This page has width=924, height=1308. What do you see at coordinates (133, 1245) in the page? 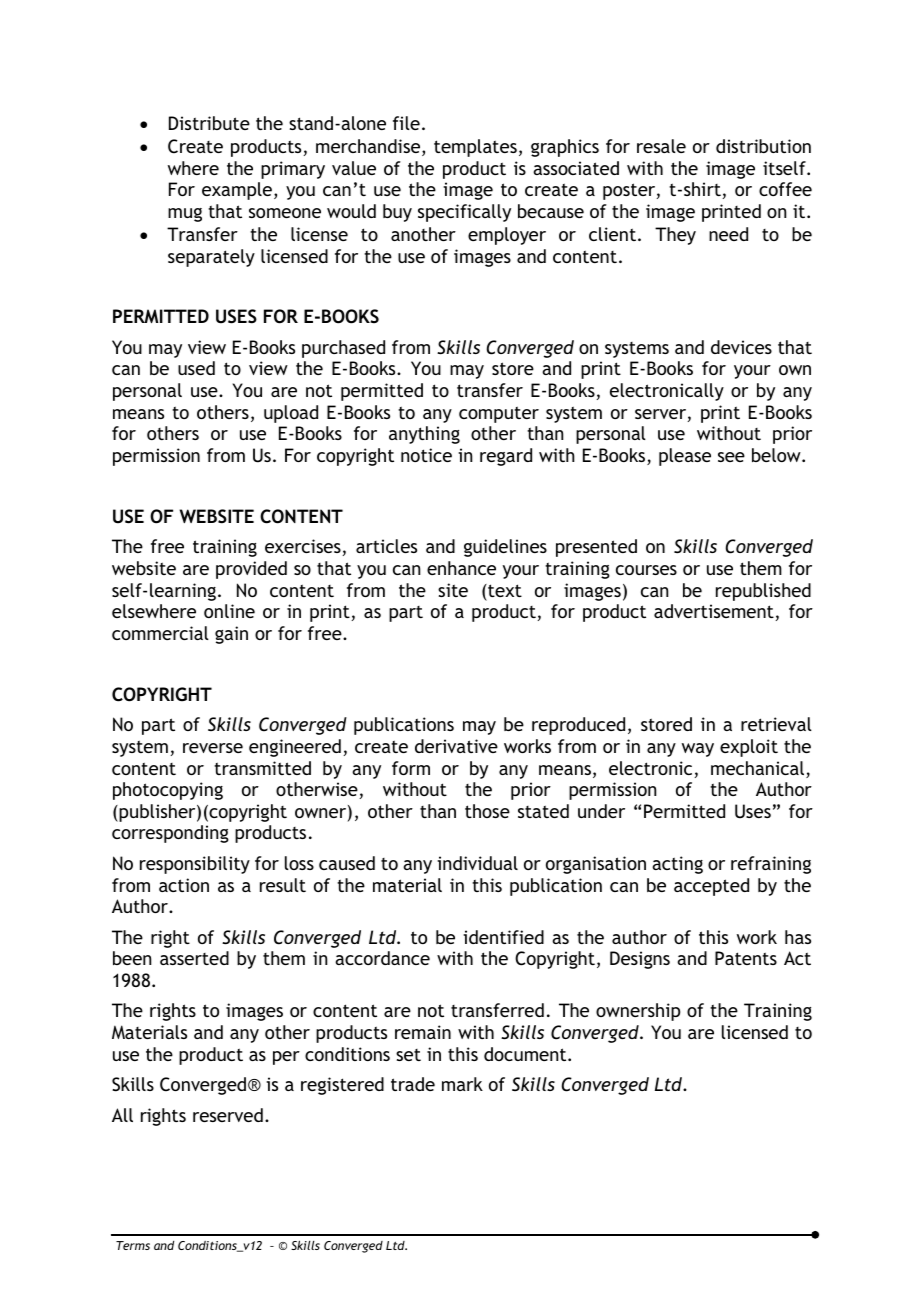
I see `Terms` at bounding box center [133, 1245].
